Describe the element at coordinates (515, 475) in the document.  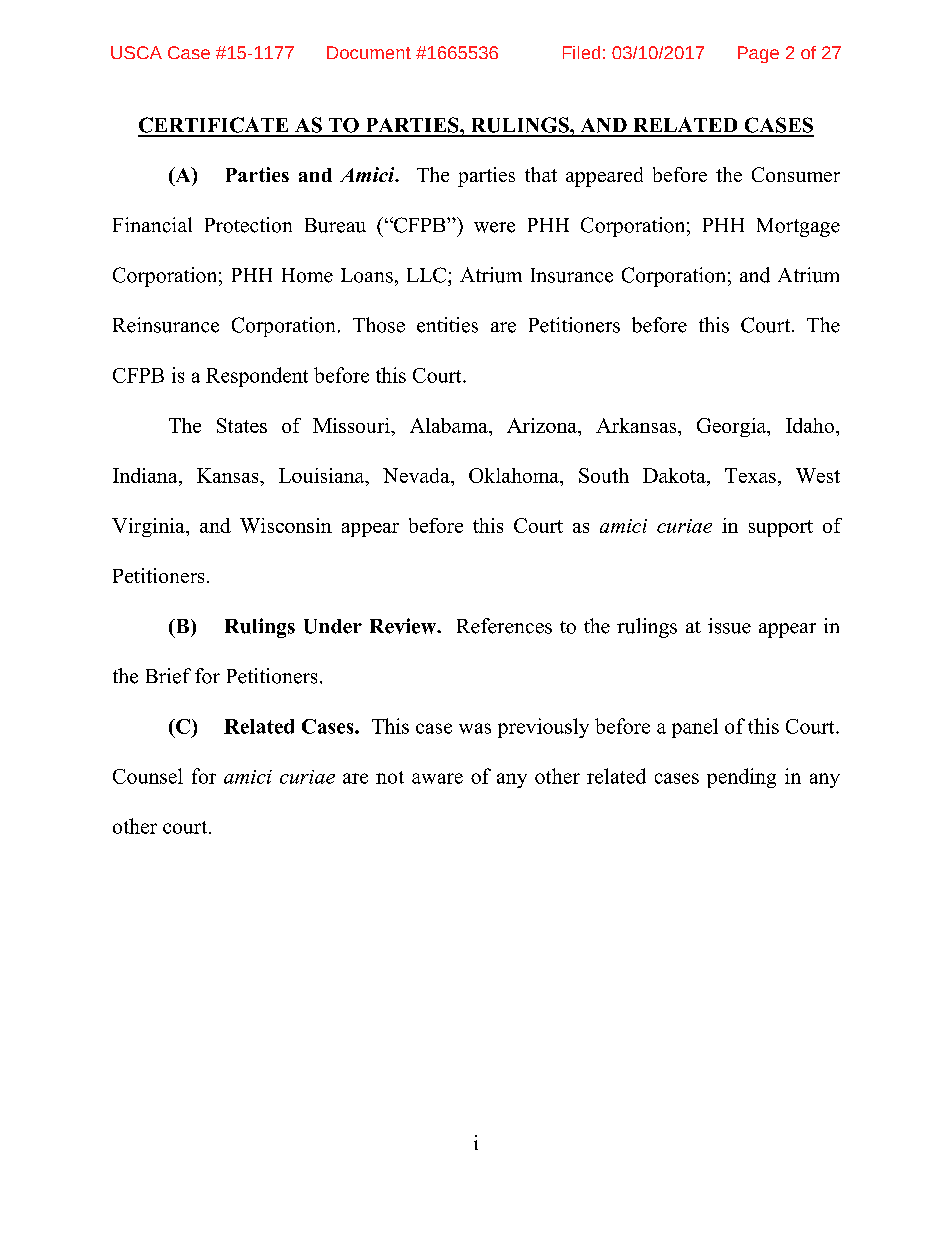
I see `Oklahoma` at that location.
